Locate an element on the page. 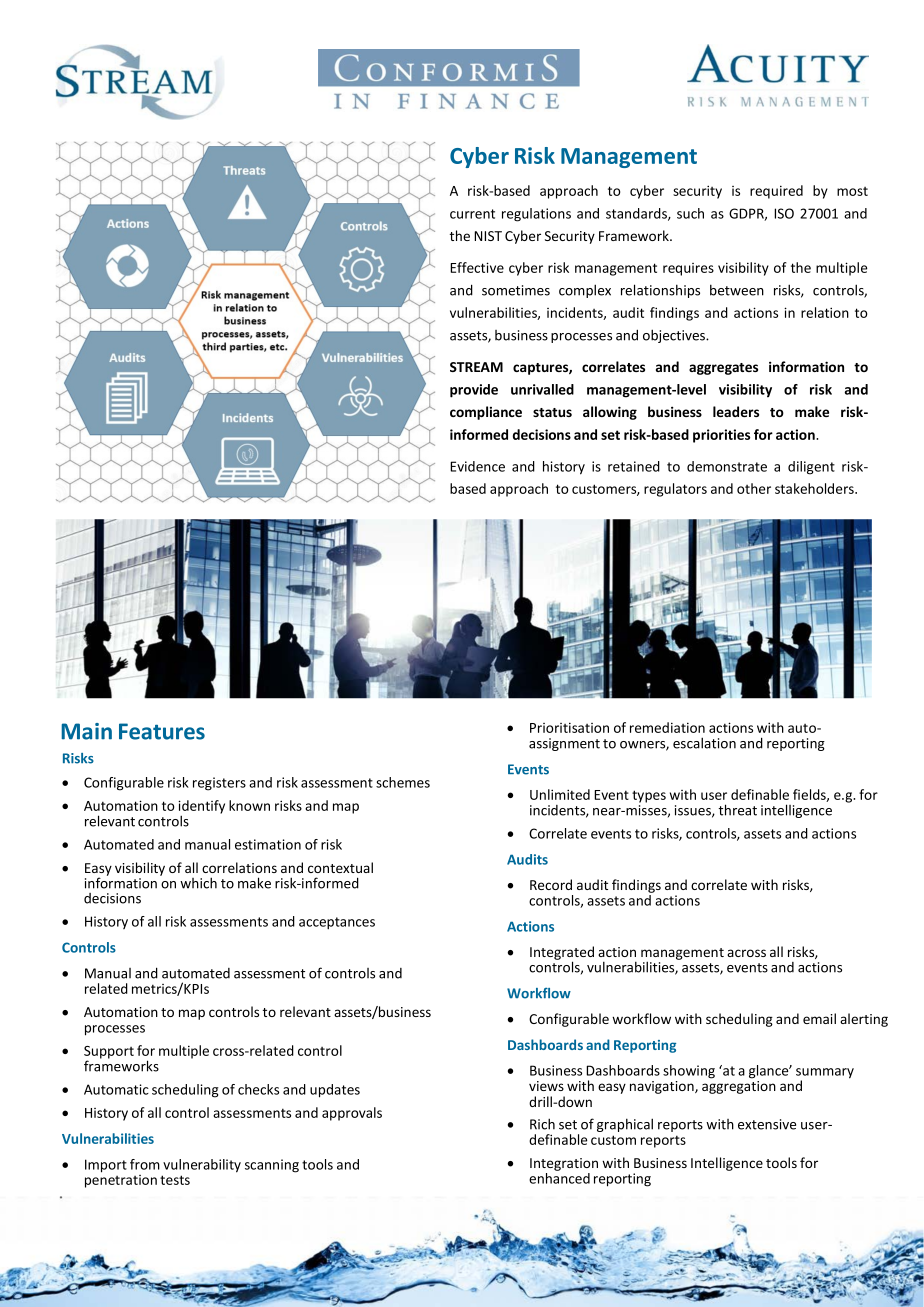  identify is located at coordinates (201, 808).
